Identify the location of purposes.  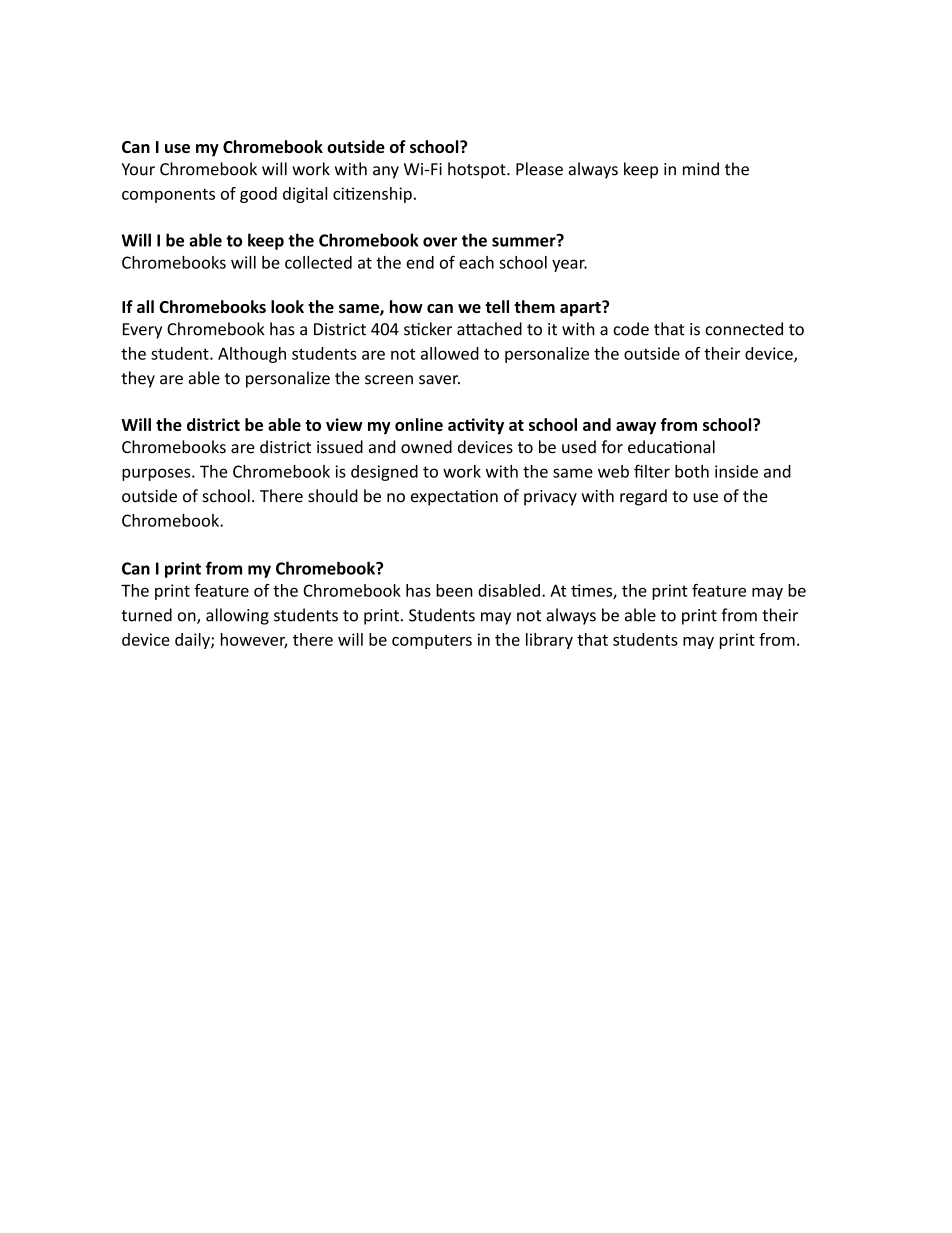
(157, 474).
